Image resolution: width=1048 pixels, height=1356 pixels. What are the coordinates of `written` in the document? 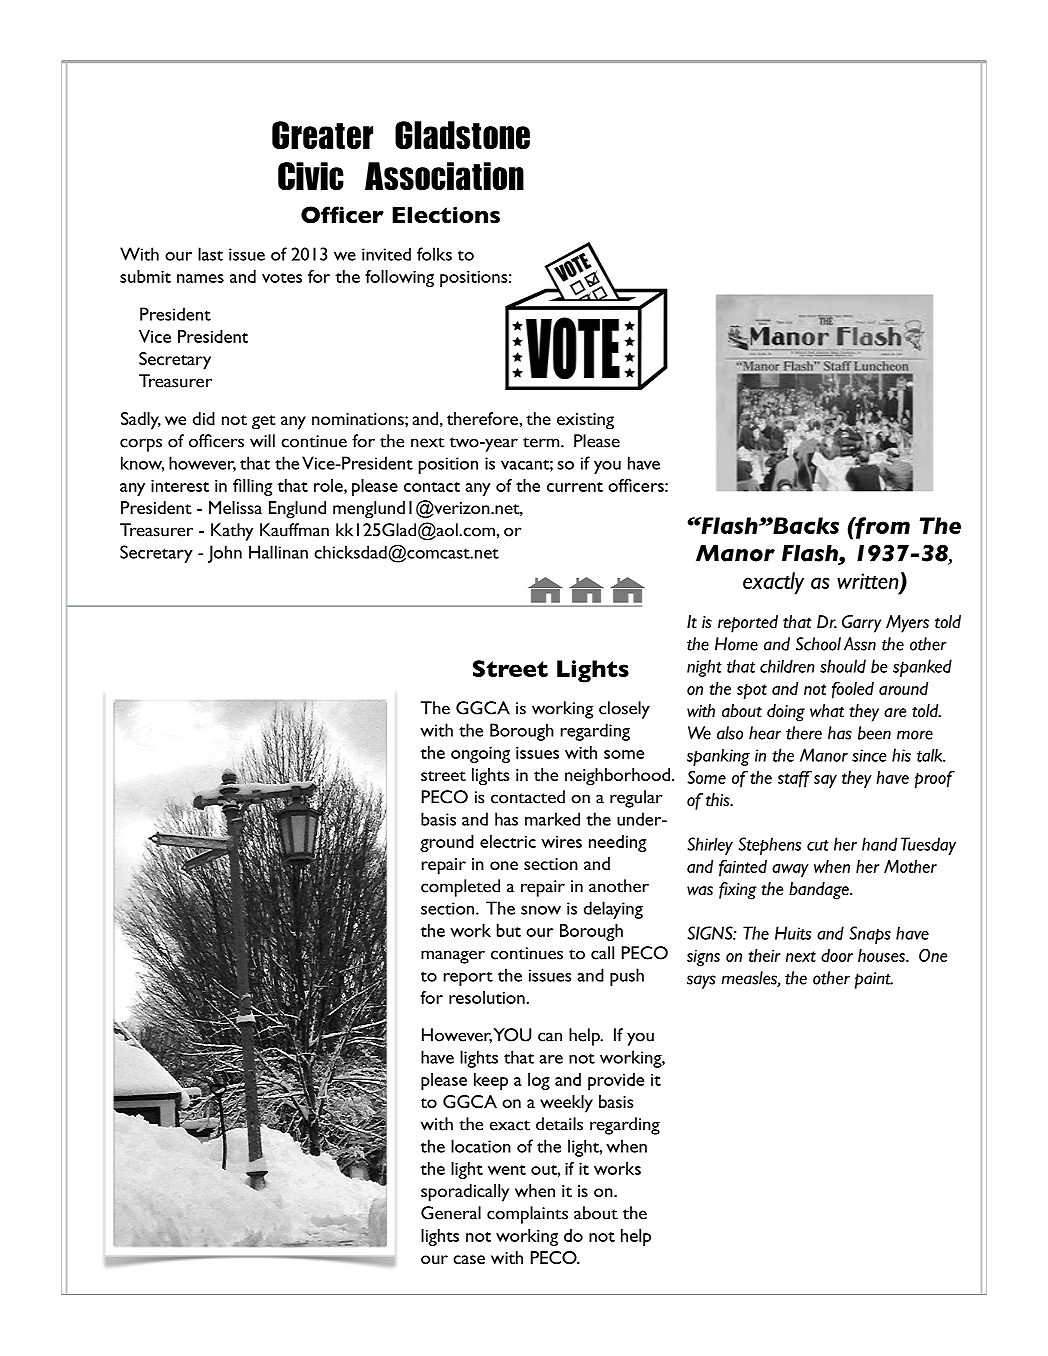 It's located at (869, 582).
